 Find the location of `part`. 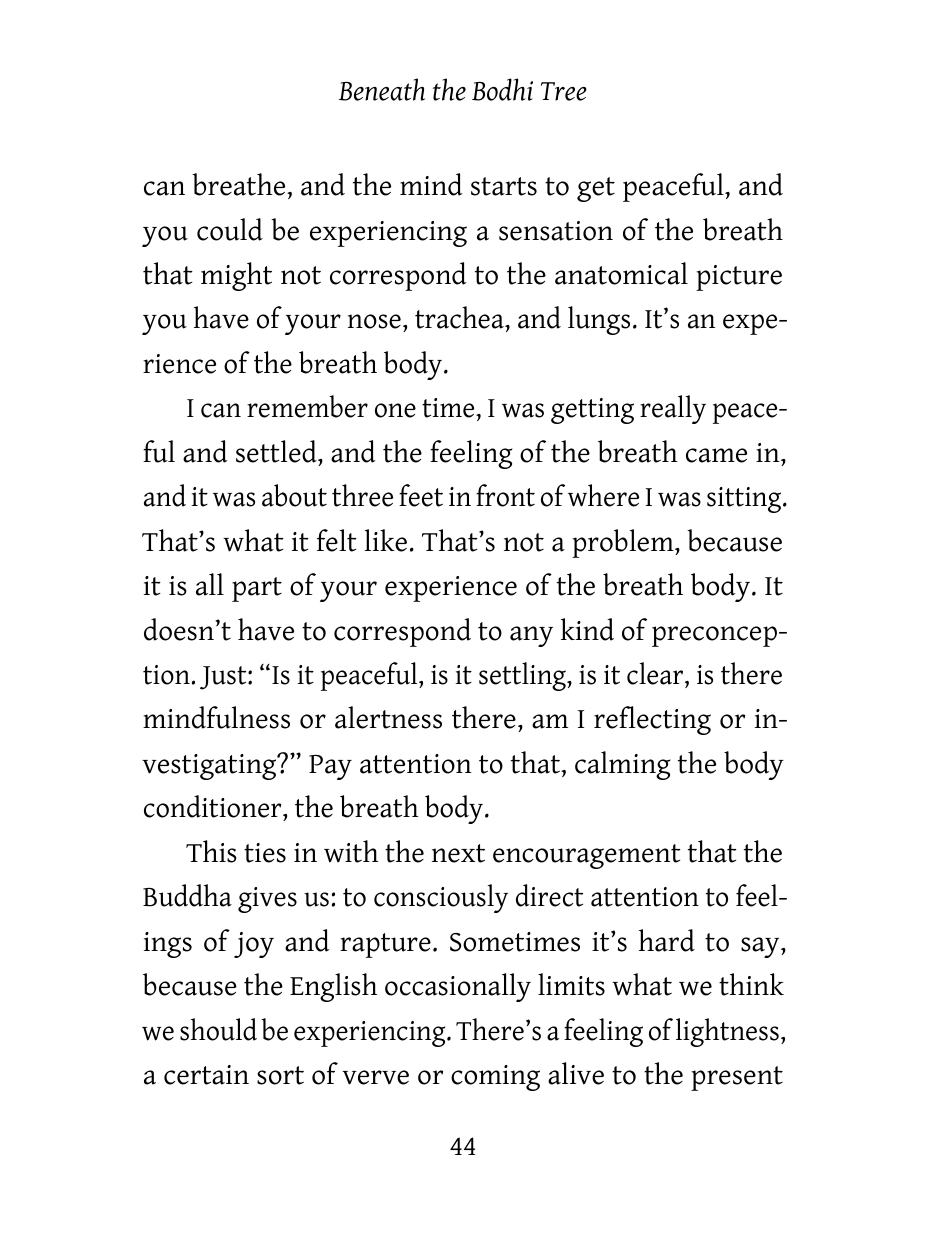

part is located at coordinates (257, 589).
